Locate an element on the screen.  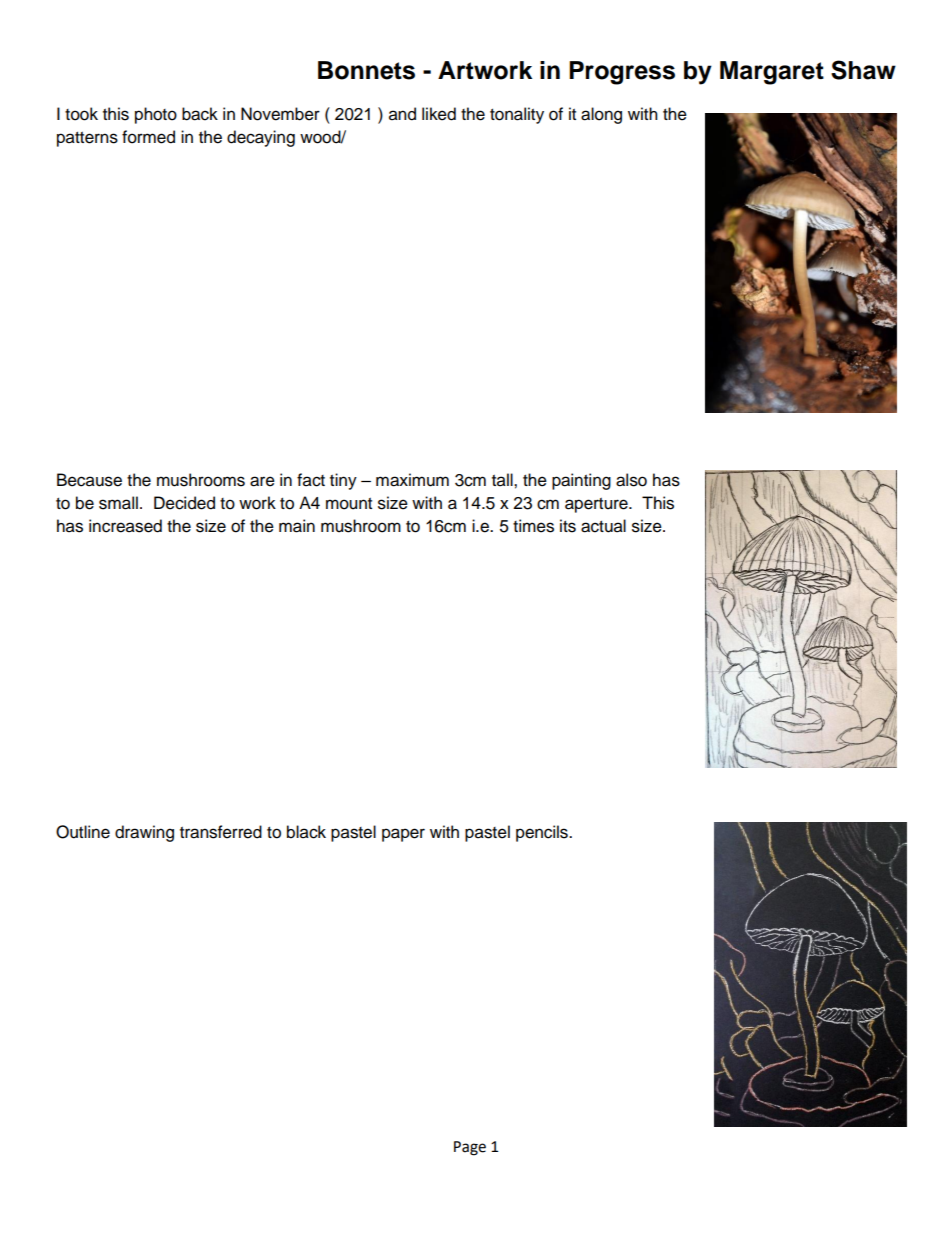
actual is located at coordinates (603, 526).
